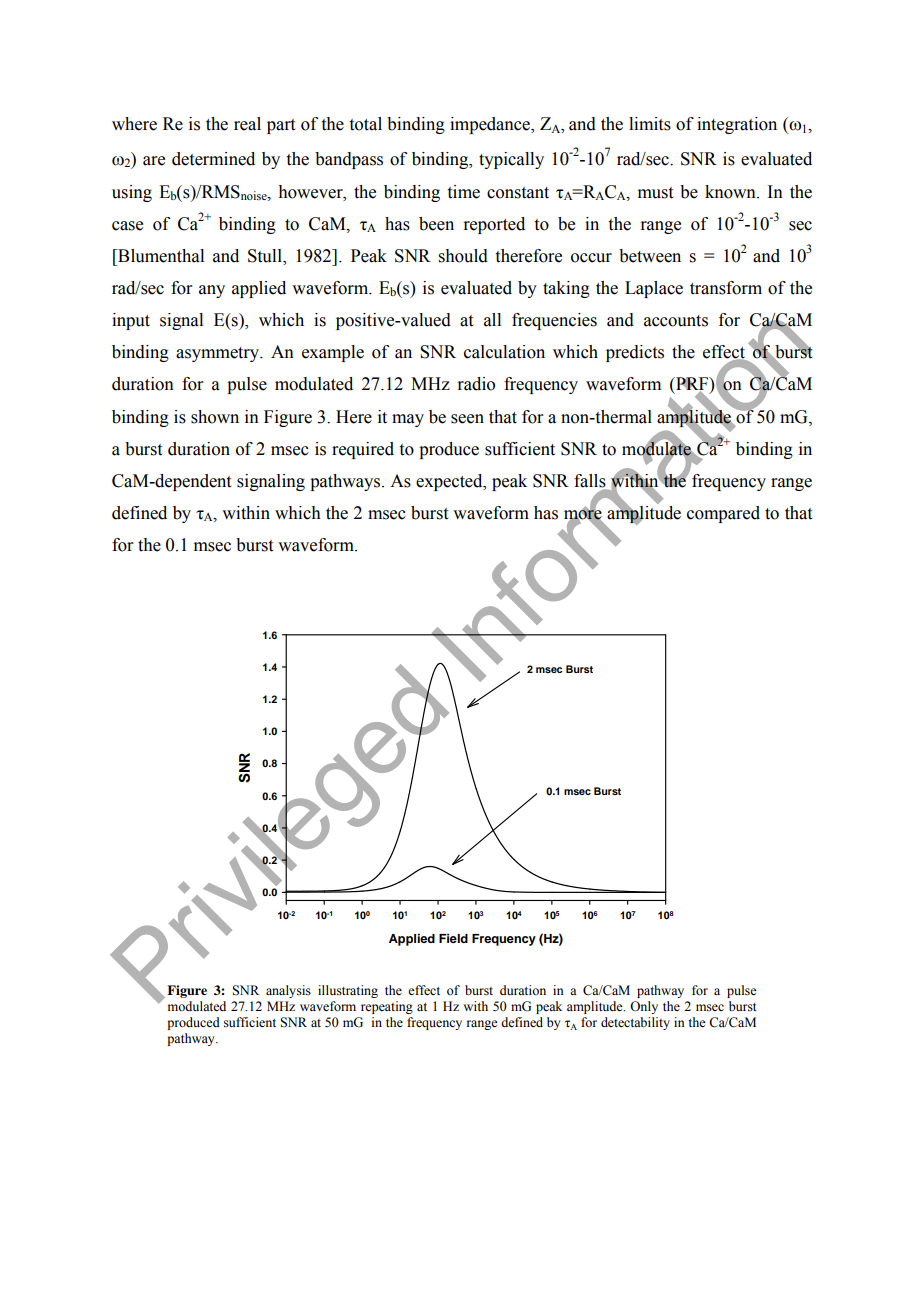 The image size is (924, 1308). What do you see at coordinates (476, 384) in the screenshot?
I see `radio` at bounding box center [476, 384].
